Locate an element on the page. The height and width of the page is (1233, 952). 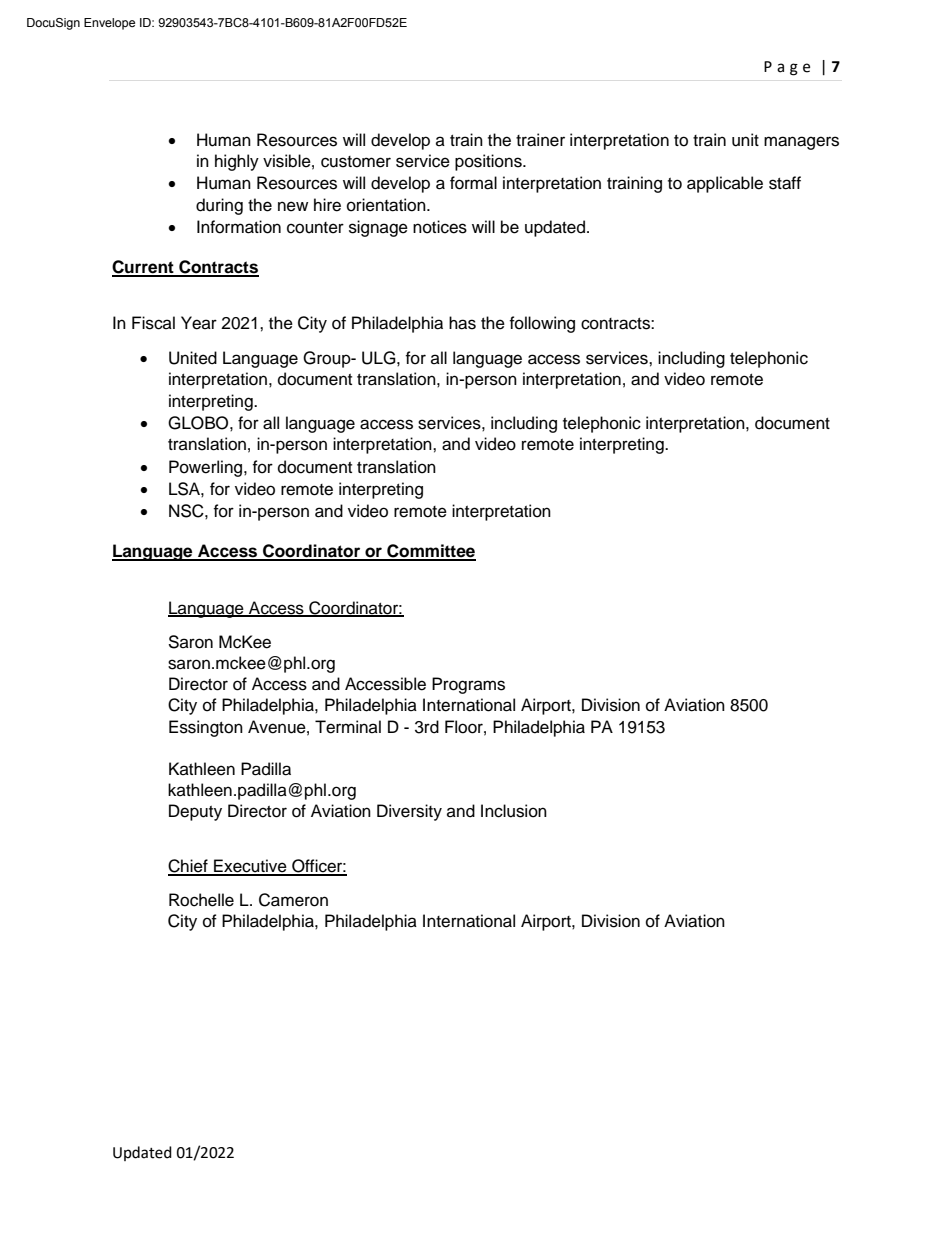
Terminal is located at coordinates (348, 727).
